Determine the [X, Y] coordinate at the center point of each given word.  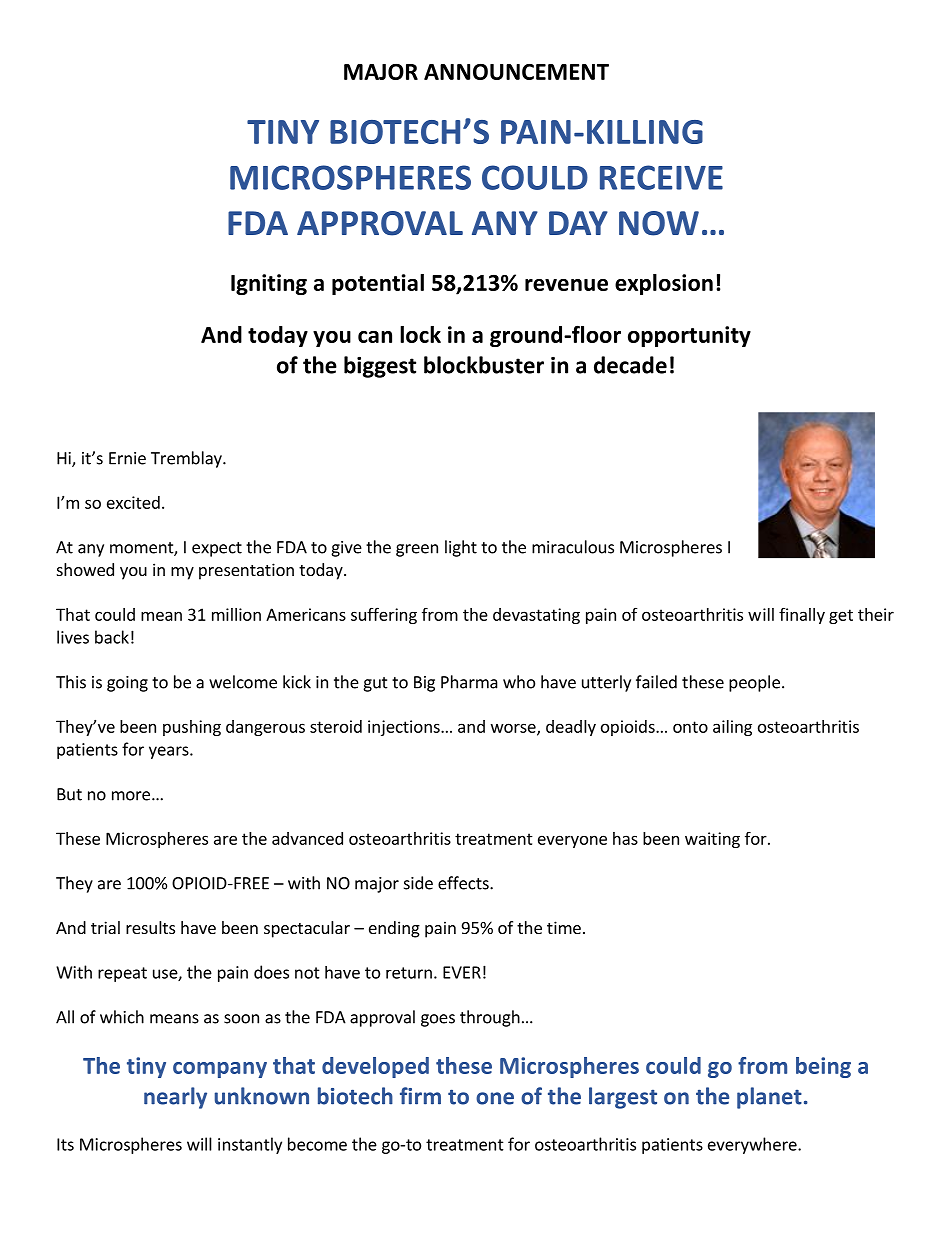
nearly [175, 1098]
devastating [536, 616]
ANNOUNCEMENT [516, 71]
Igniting [269, 284]
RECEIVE [661, 177]
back [112, 637]
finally [802, 616]
